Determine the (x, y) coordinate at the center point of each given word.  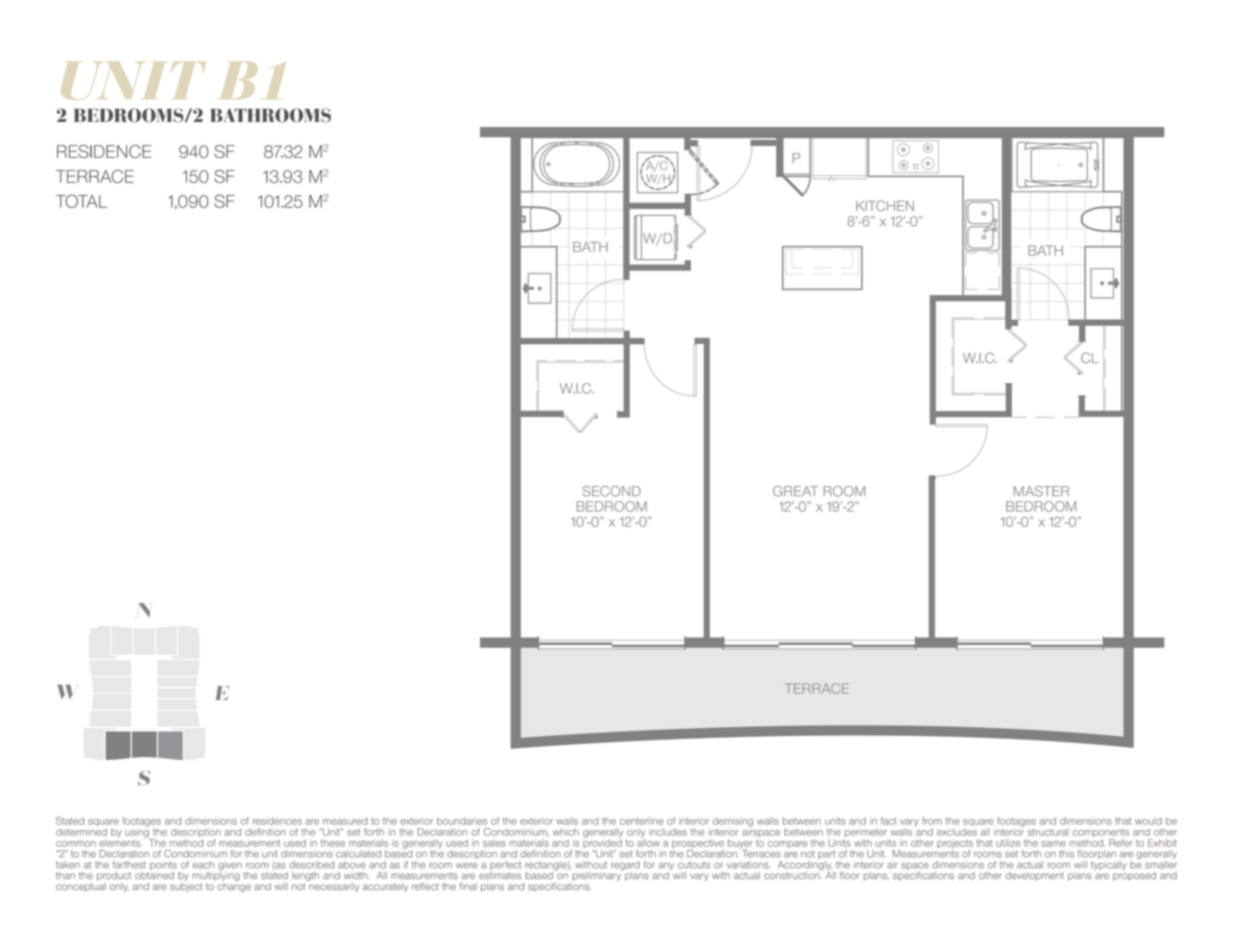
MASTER (1041, 491)
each (203, 865)
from (932, 821)
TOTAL (81, 201)
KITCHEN (885, 205)
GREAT (795, 491)
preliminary (597, 875)
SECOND (611, 491)
